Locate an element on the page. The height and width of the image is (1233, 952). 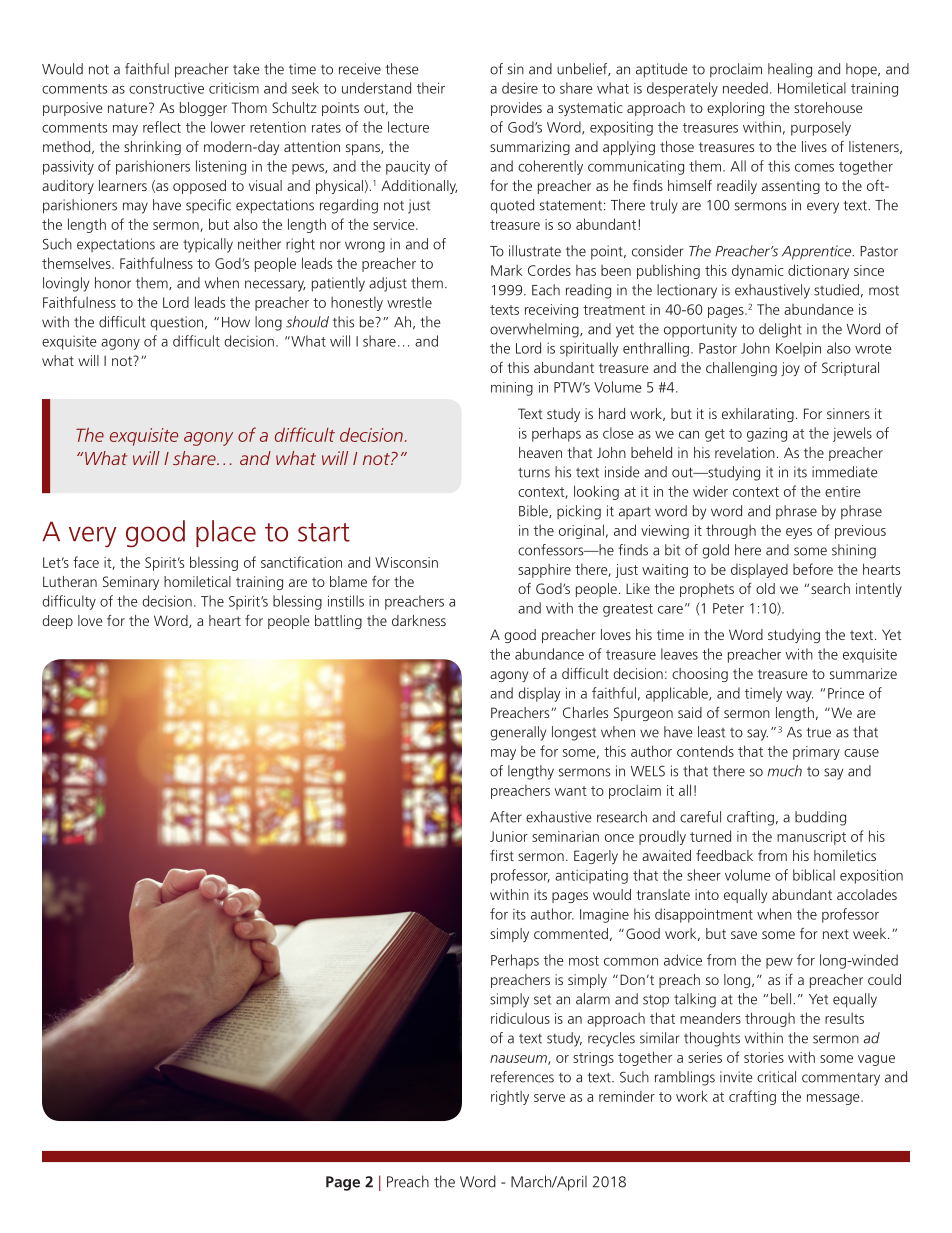
serve is located at coordinates (549, 1098).
